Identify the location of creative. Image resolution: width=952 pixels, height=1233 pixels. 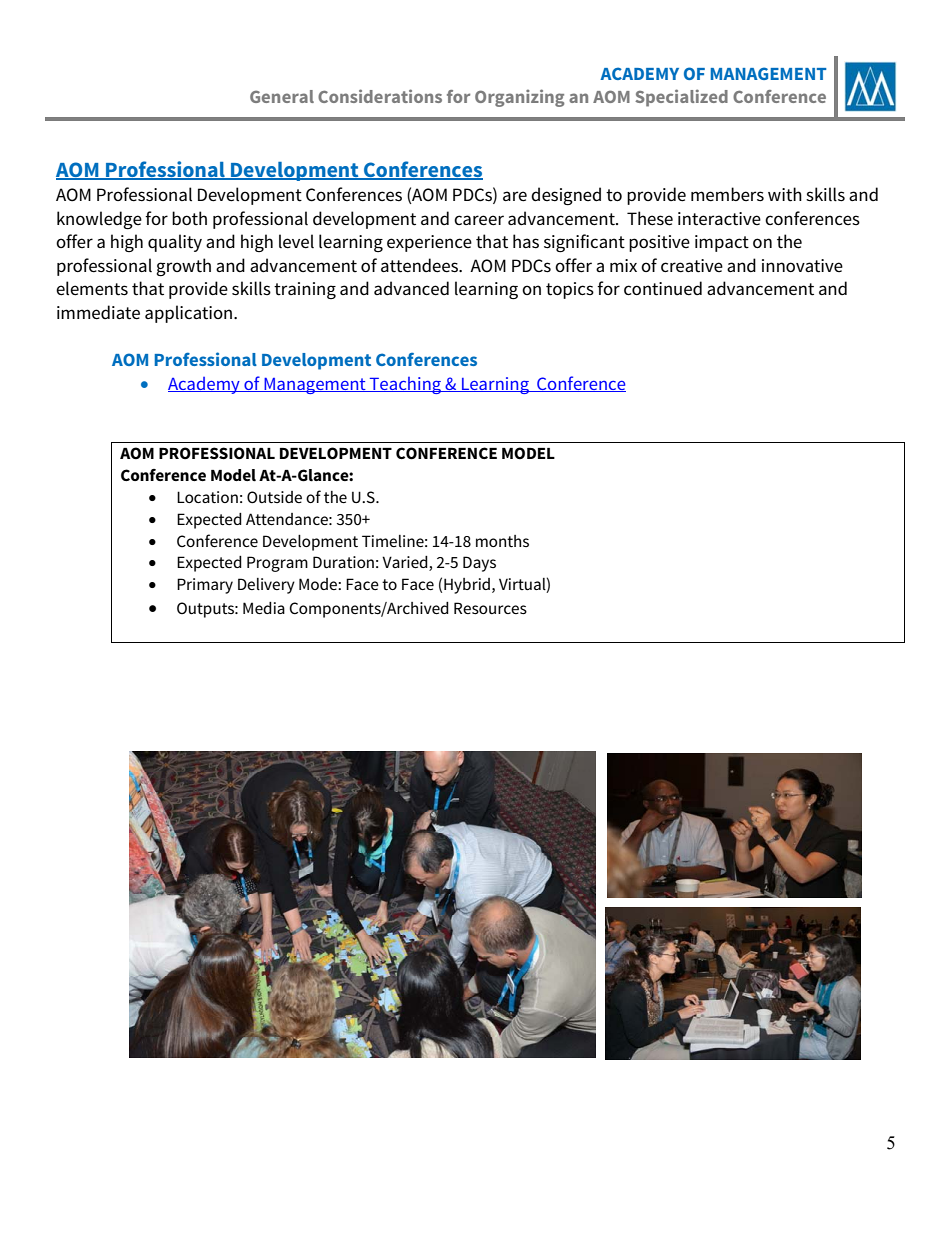
(692, 266).
